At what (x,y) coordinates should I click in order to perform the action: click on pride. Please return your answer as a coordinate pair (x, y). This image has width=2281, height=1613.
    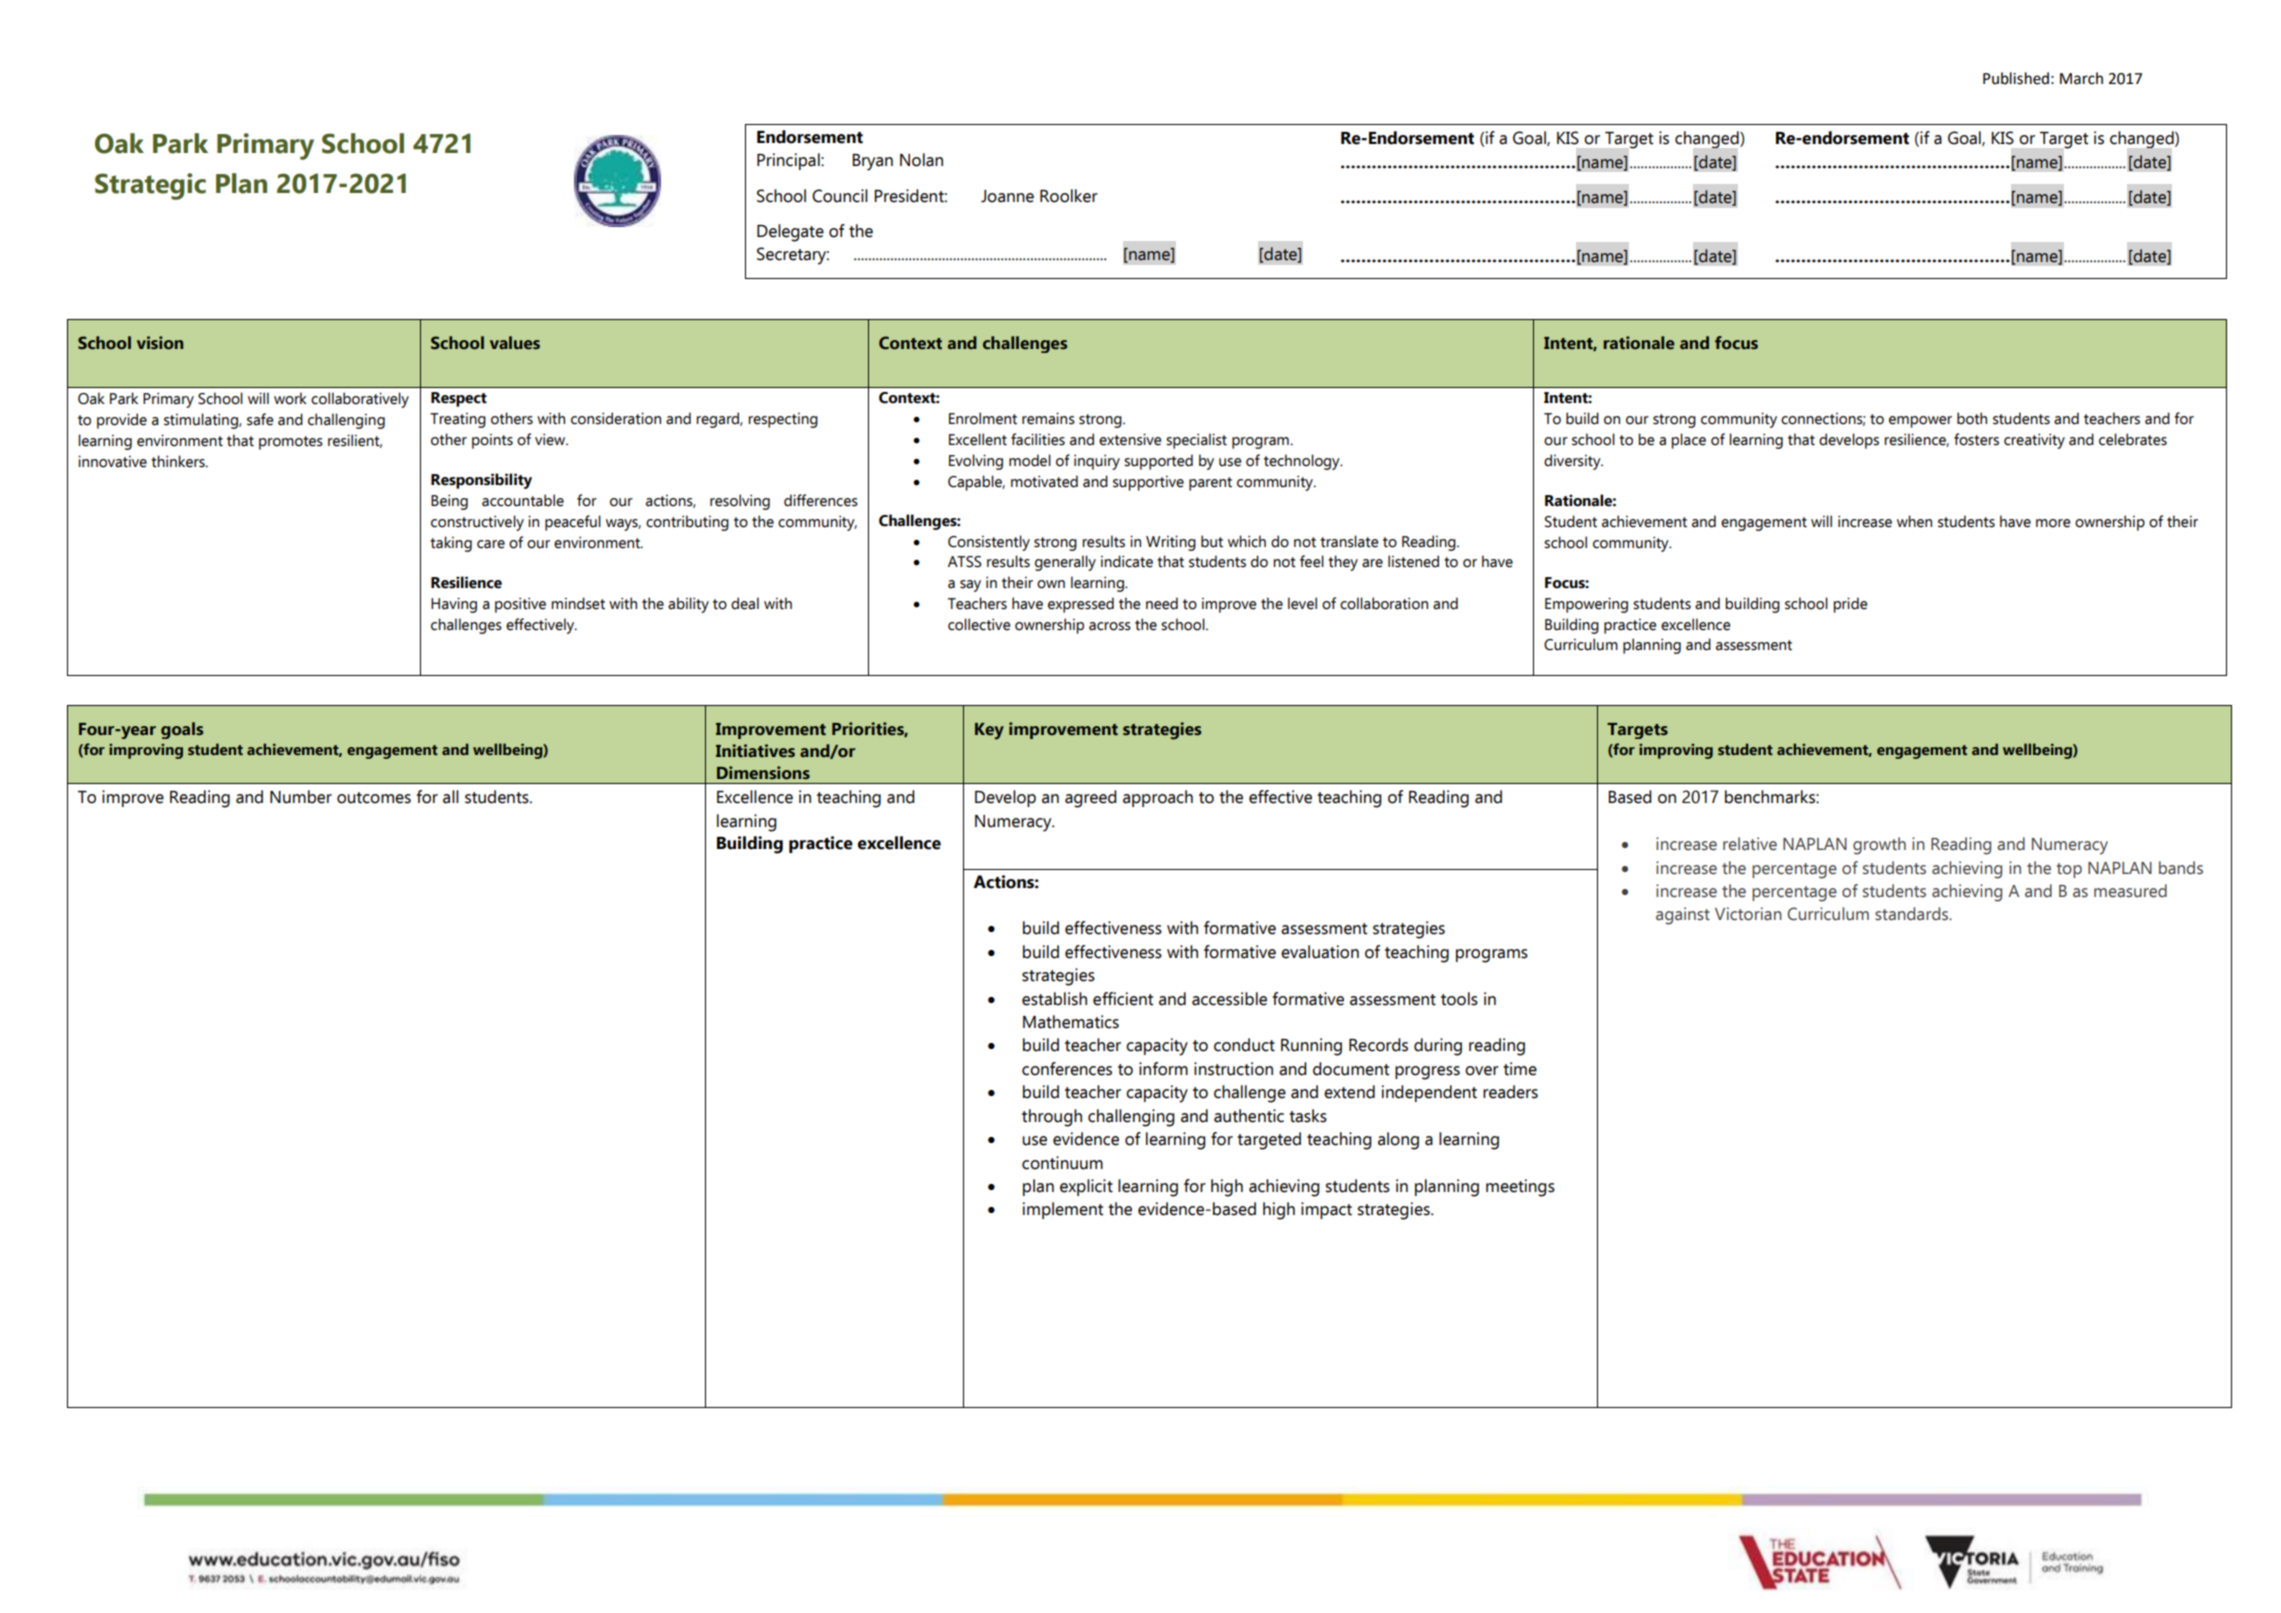
    Looking at the image, I should click on (1850, 605).
